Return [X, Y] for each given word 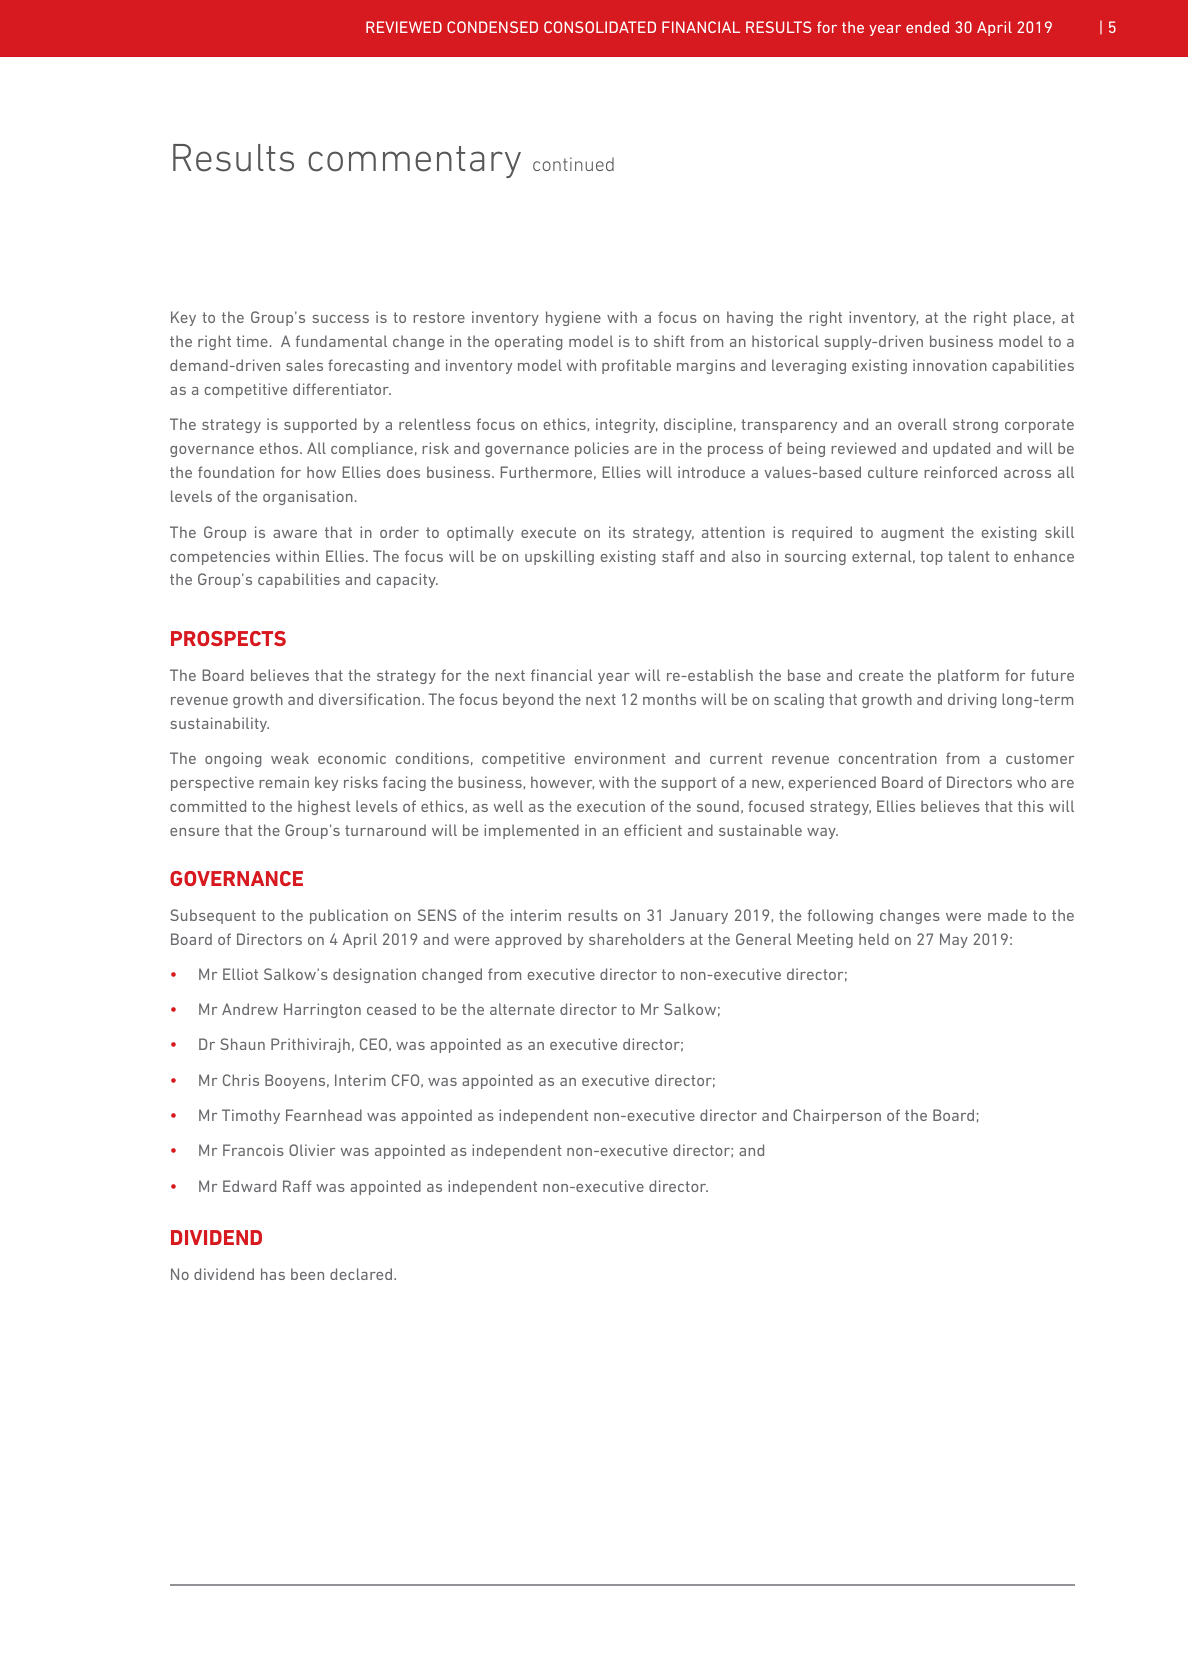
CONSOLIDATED [600, 27]
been [307, 1274]
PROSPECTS [228, 638]
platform [968, 676]
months [669, 699]
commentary [414, 162]
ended [927, 27]
